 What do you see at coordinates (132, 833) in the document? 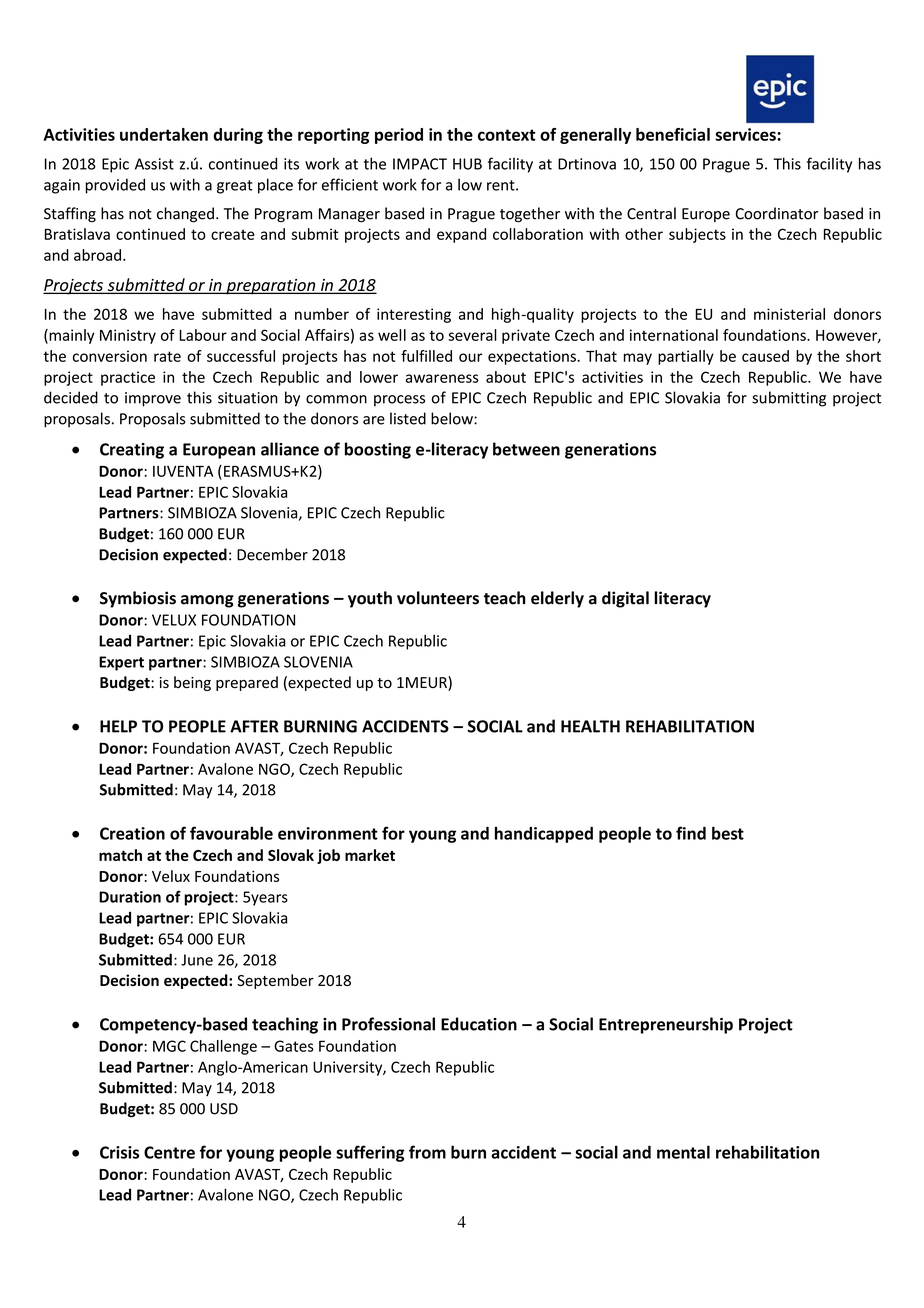
I see `Creation` at bounding box center [132, 833].
